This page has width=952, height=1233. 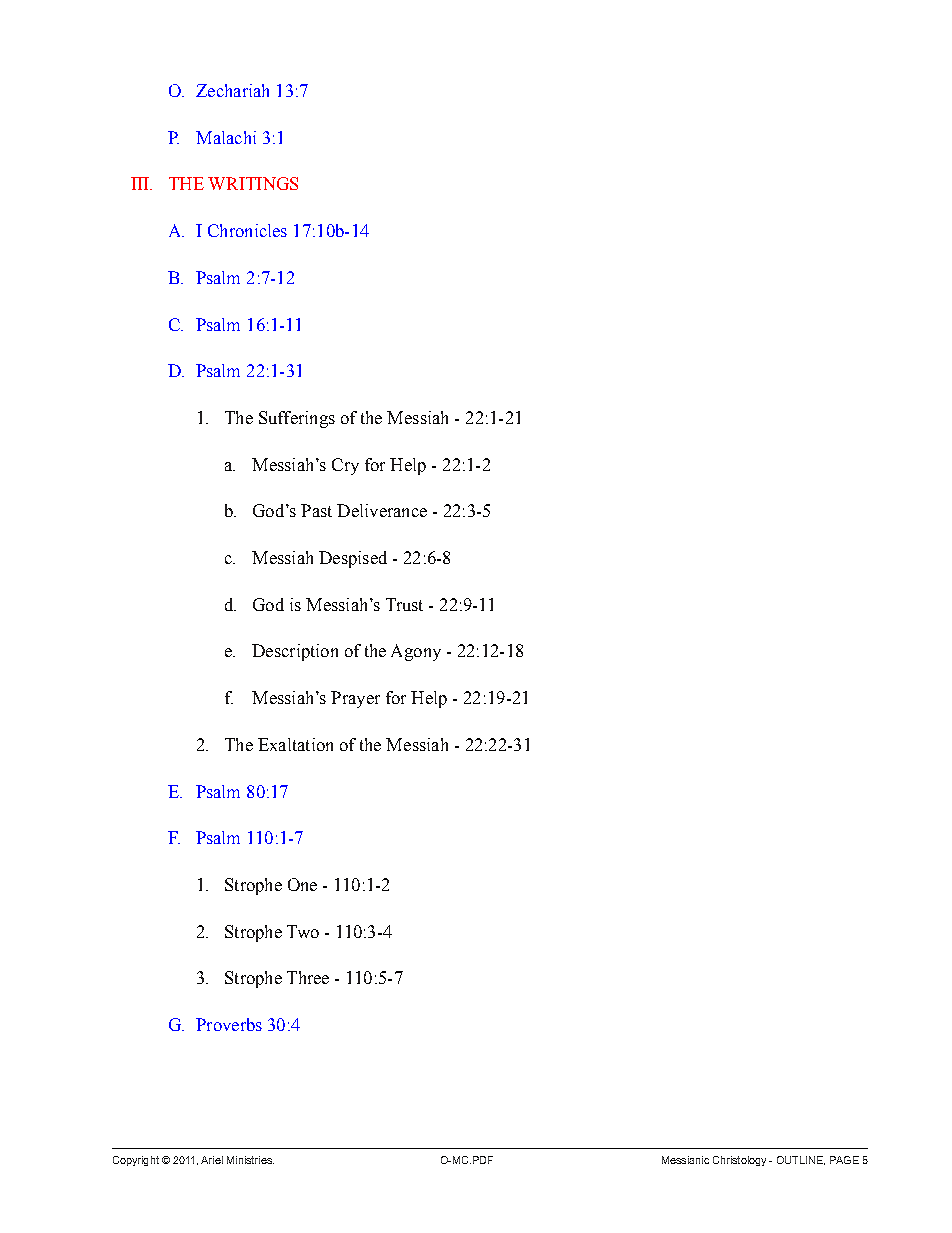 What do you see at coordinates (226, 137) in the page?
I see `Malachi` at bounding box center [226, 137].
